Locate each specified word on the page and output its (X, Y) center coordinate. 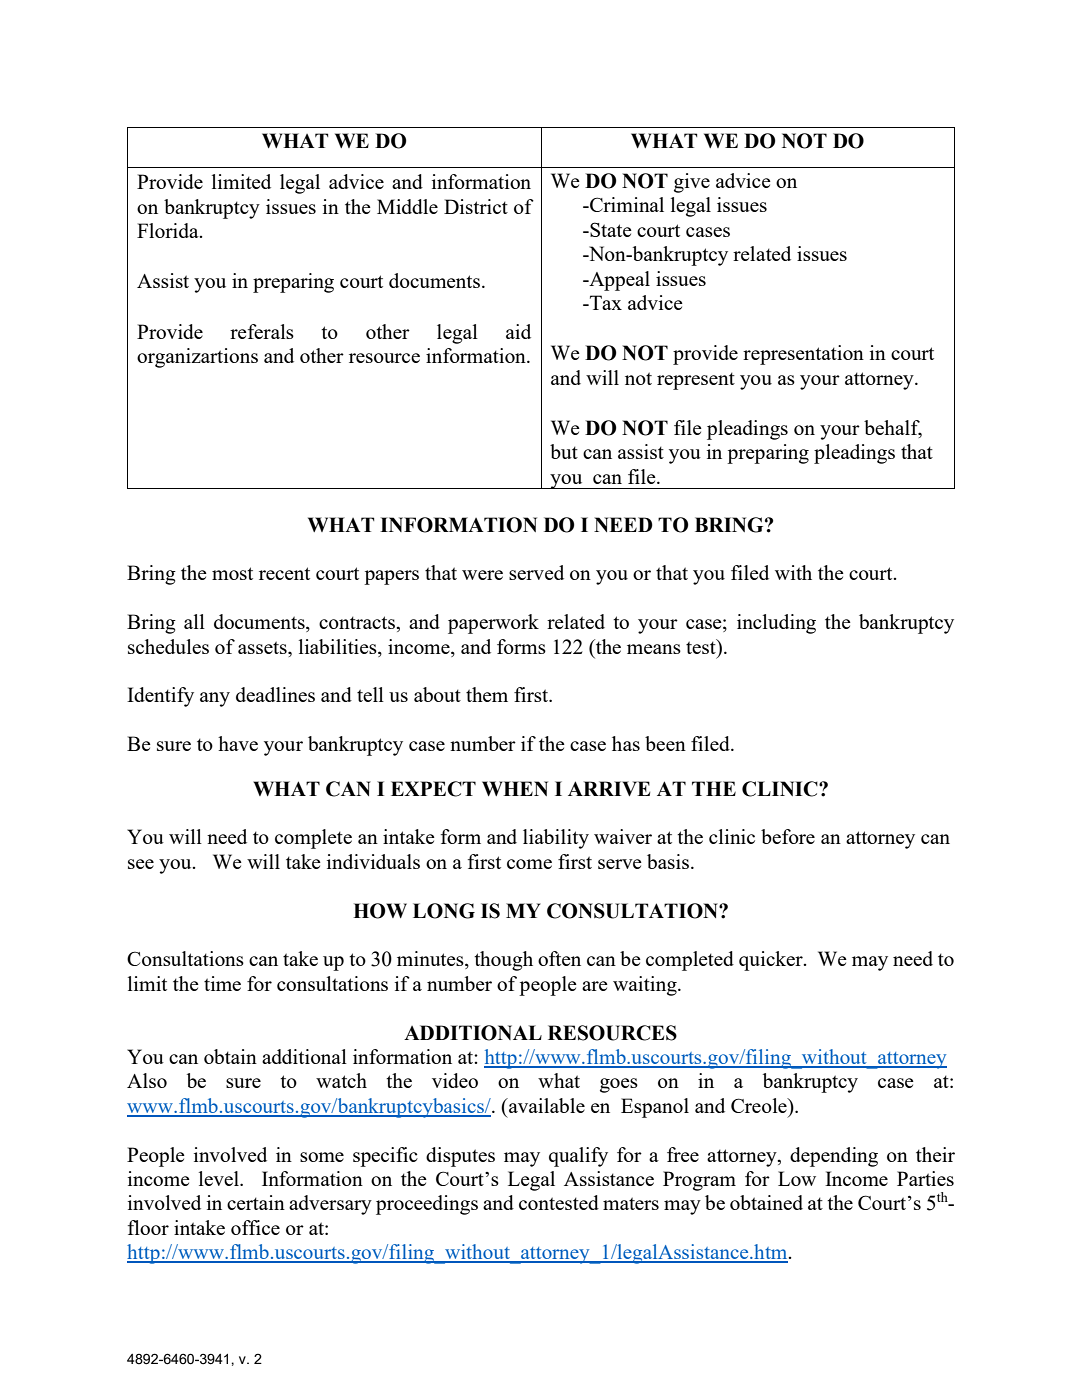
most (232, 573)
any (215, 699)
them (487, 694)
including (776, 624)
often (559, 958)
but (564, 451)
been (665, 743)
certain (256, 1202)
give (692, 183)
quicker (772, 961)
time (222, 983)
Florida (169, 230)
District (476, 206)
